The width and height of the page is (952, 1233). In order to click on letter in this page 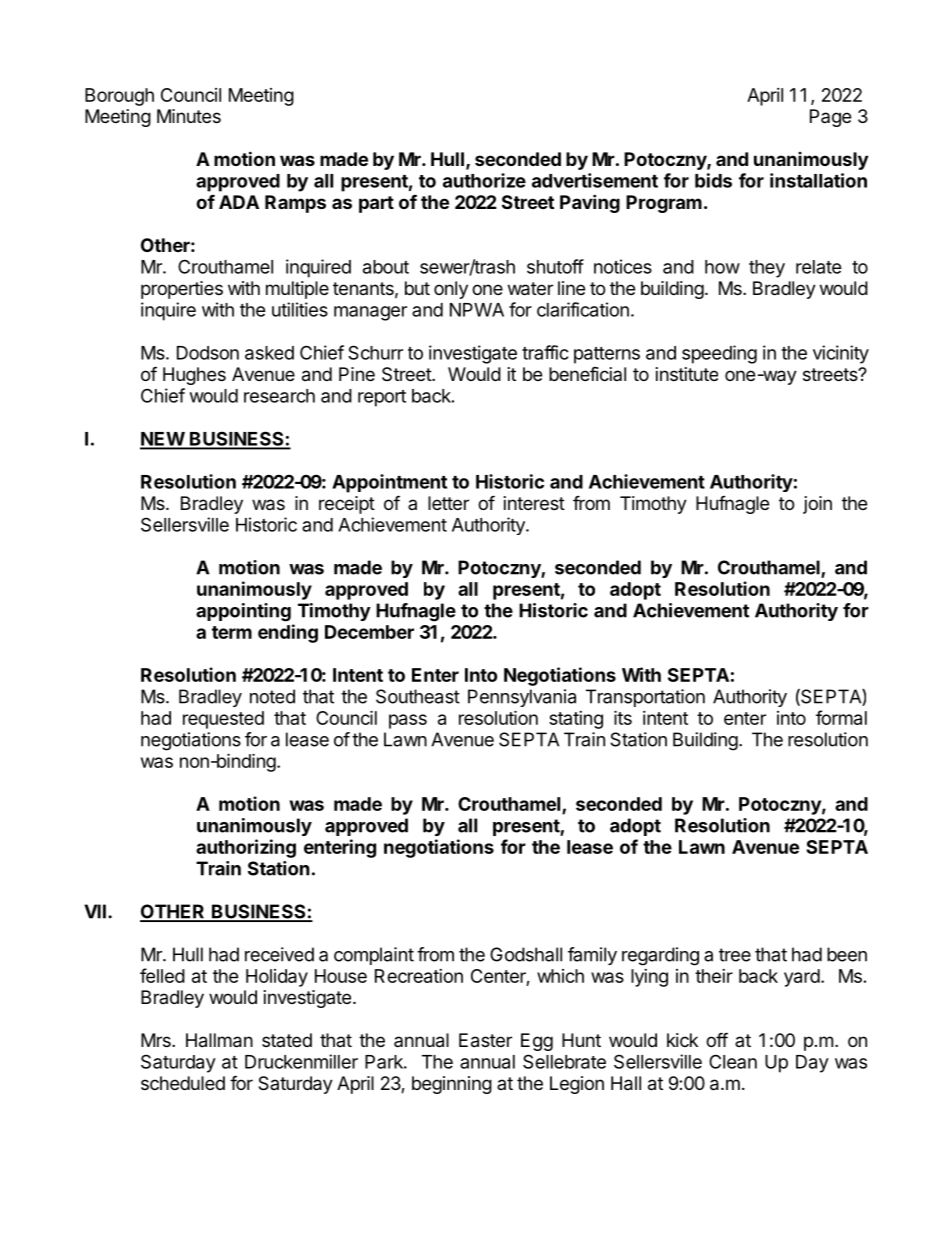, I will do `click(448, 503)`.
